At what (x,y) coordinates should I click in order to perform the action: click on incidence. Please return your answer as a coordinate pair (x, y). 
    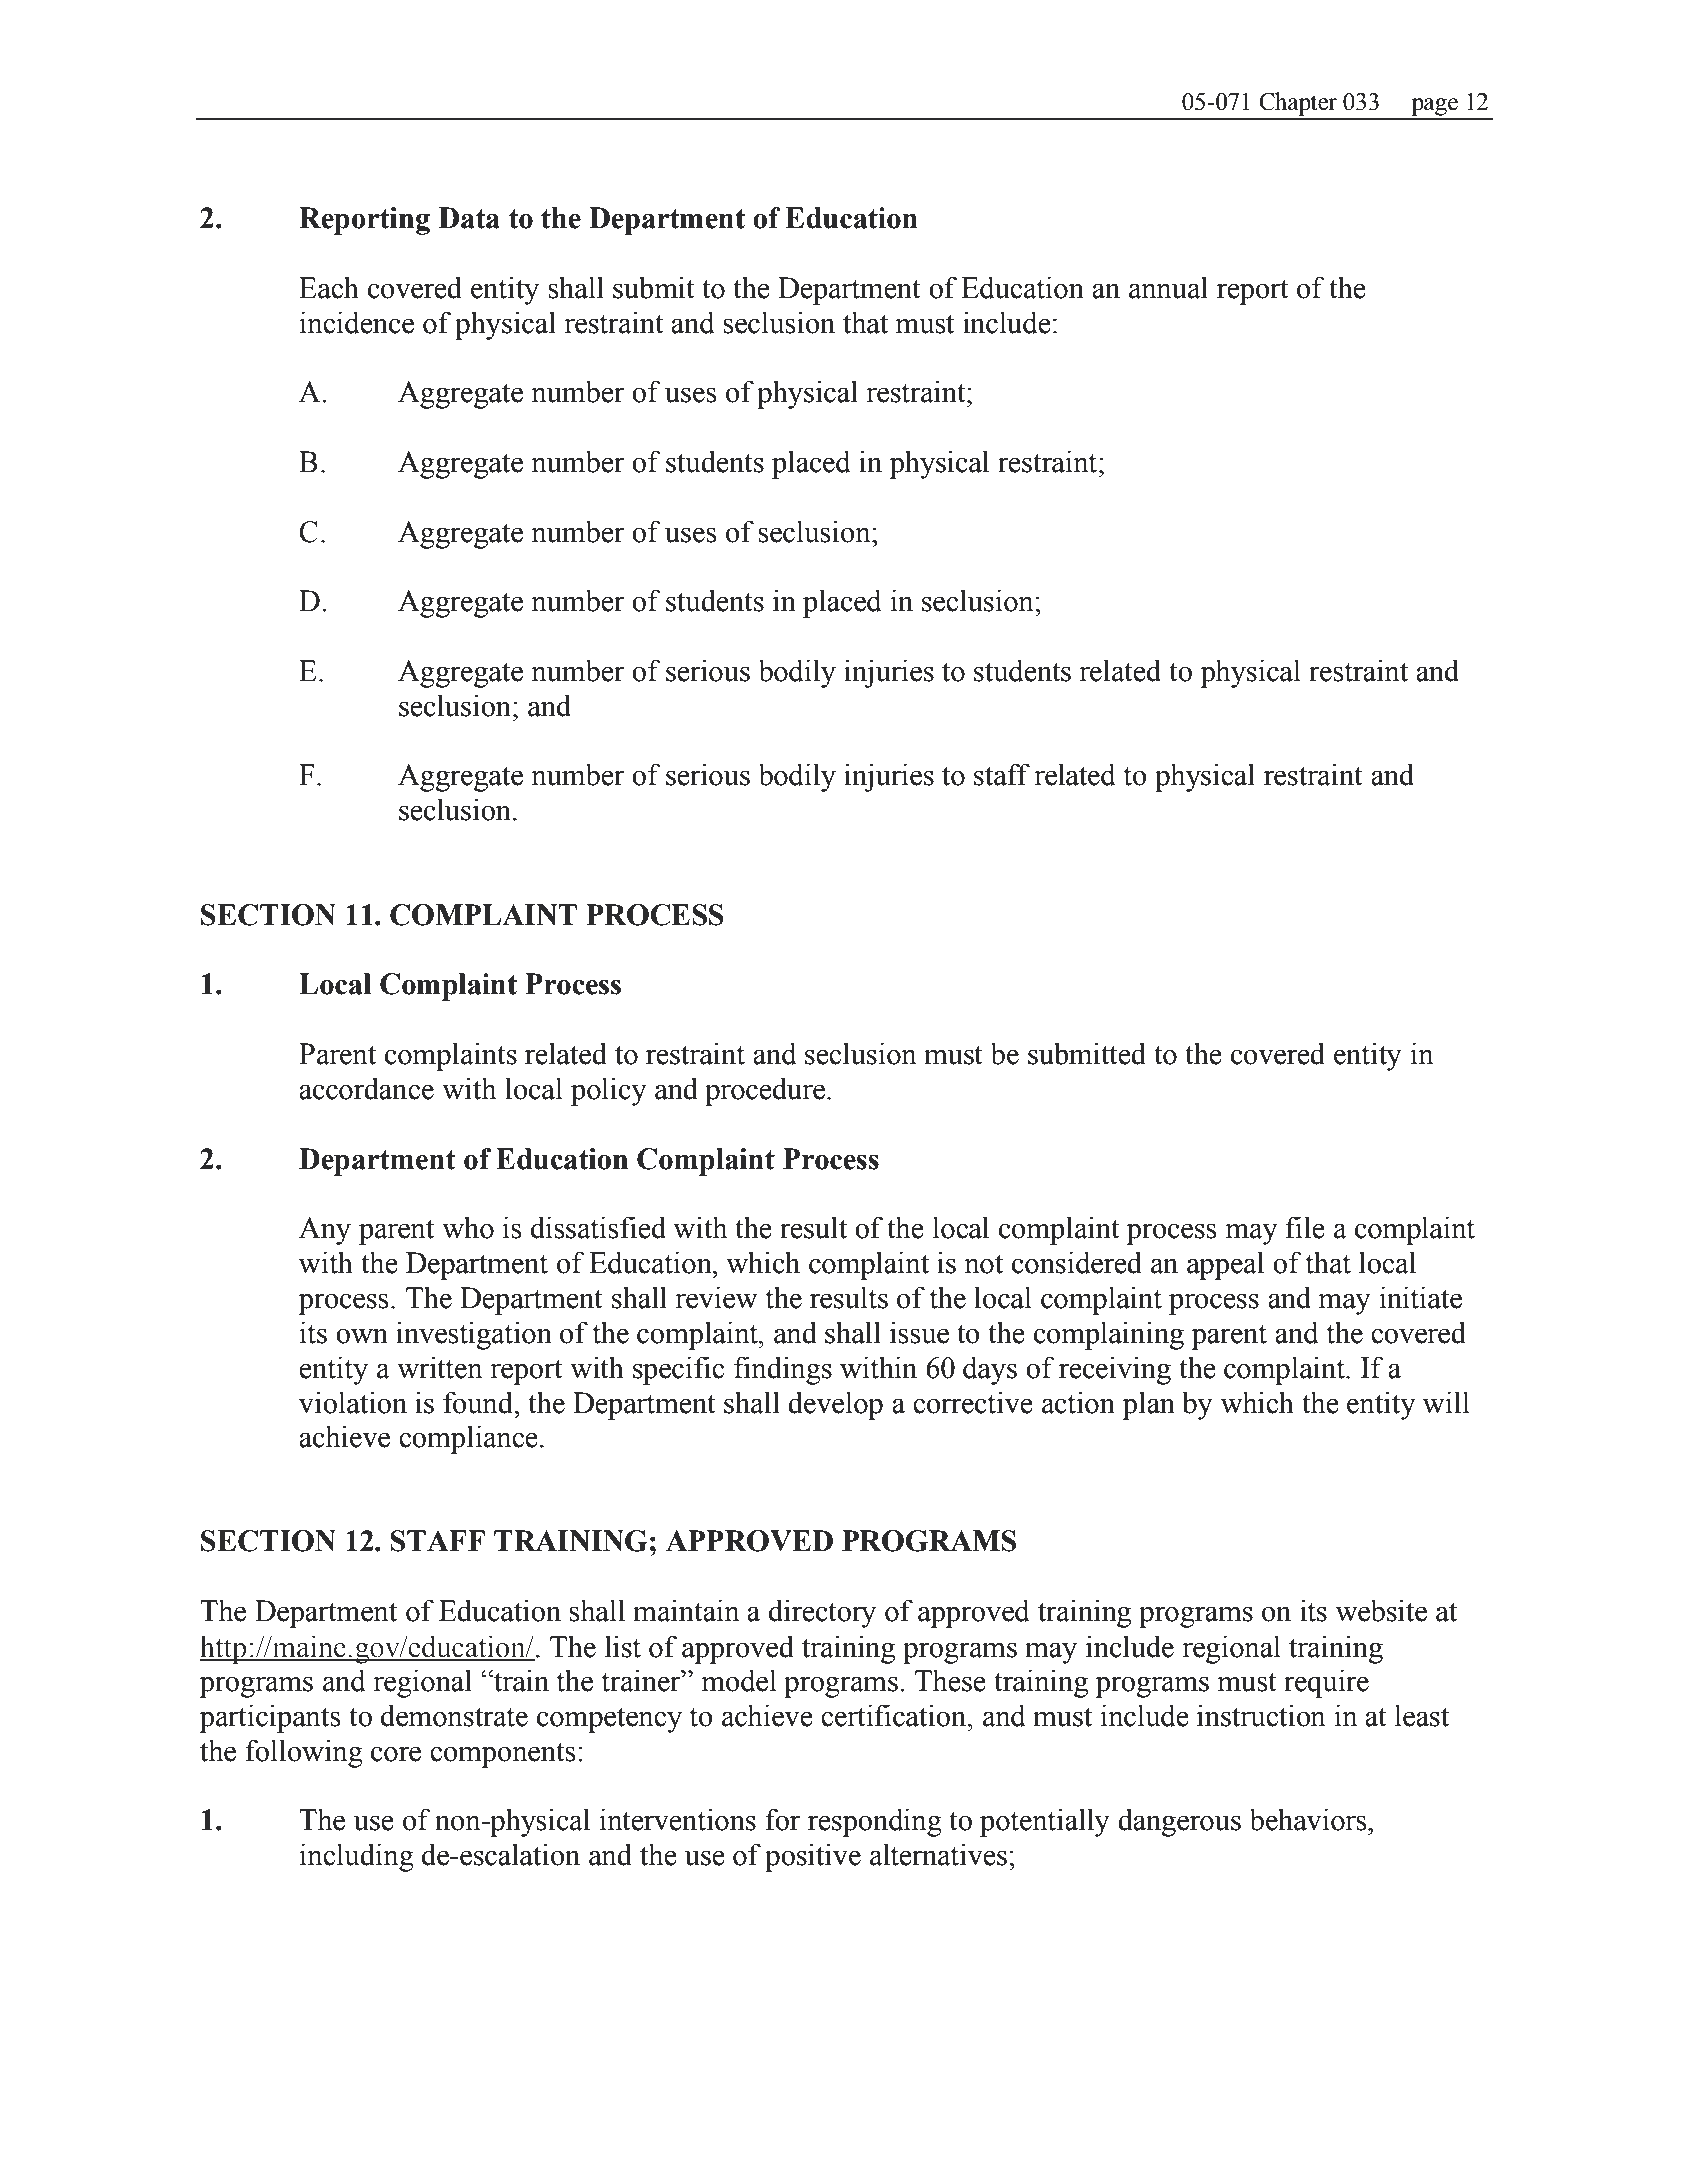
    Looking at the image, I should click on (356, 322).
